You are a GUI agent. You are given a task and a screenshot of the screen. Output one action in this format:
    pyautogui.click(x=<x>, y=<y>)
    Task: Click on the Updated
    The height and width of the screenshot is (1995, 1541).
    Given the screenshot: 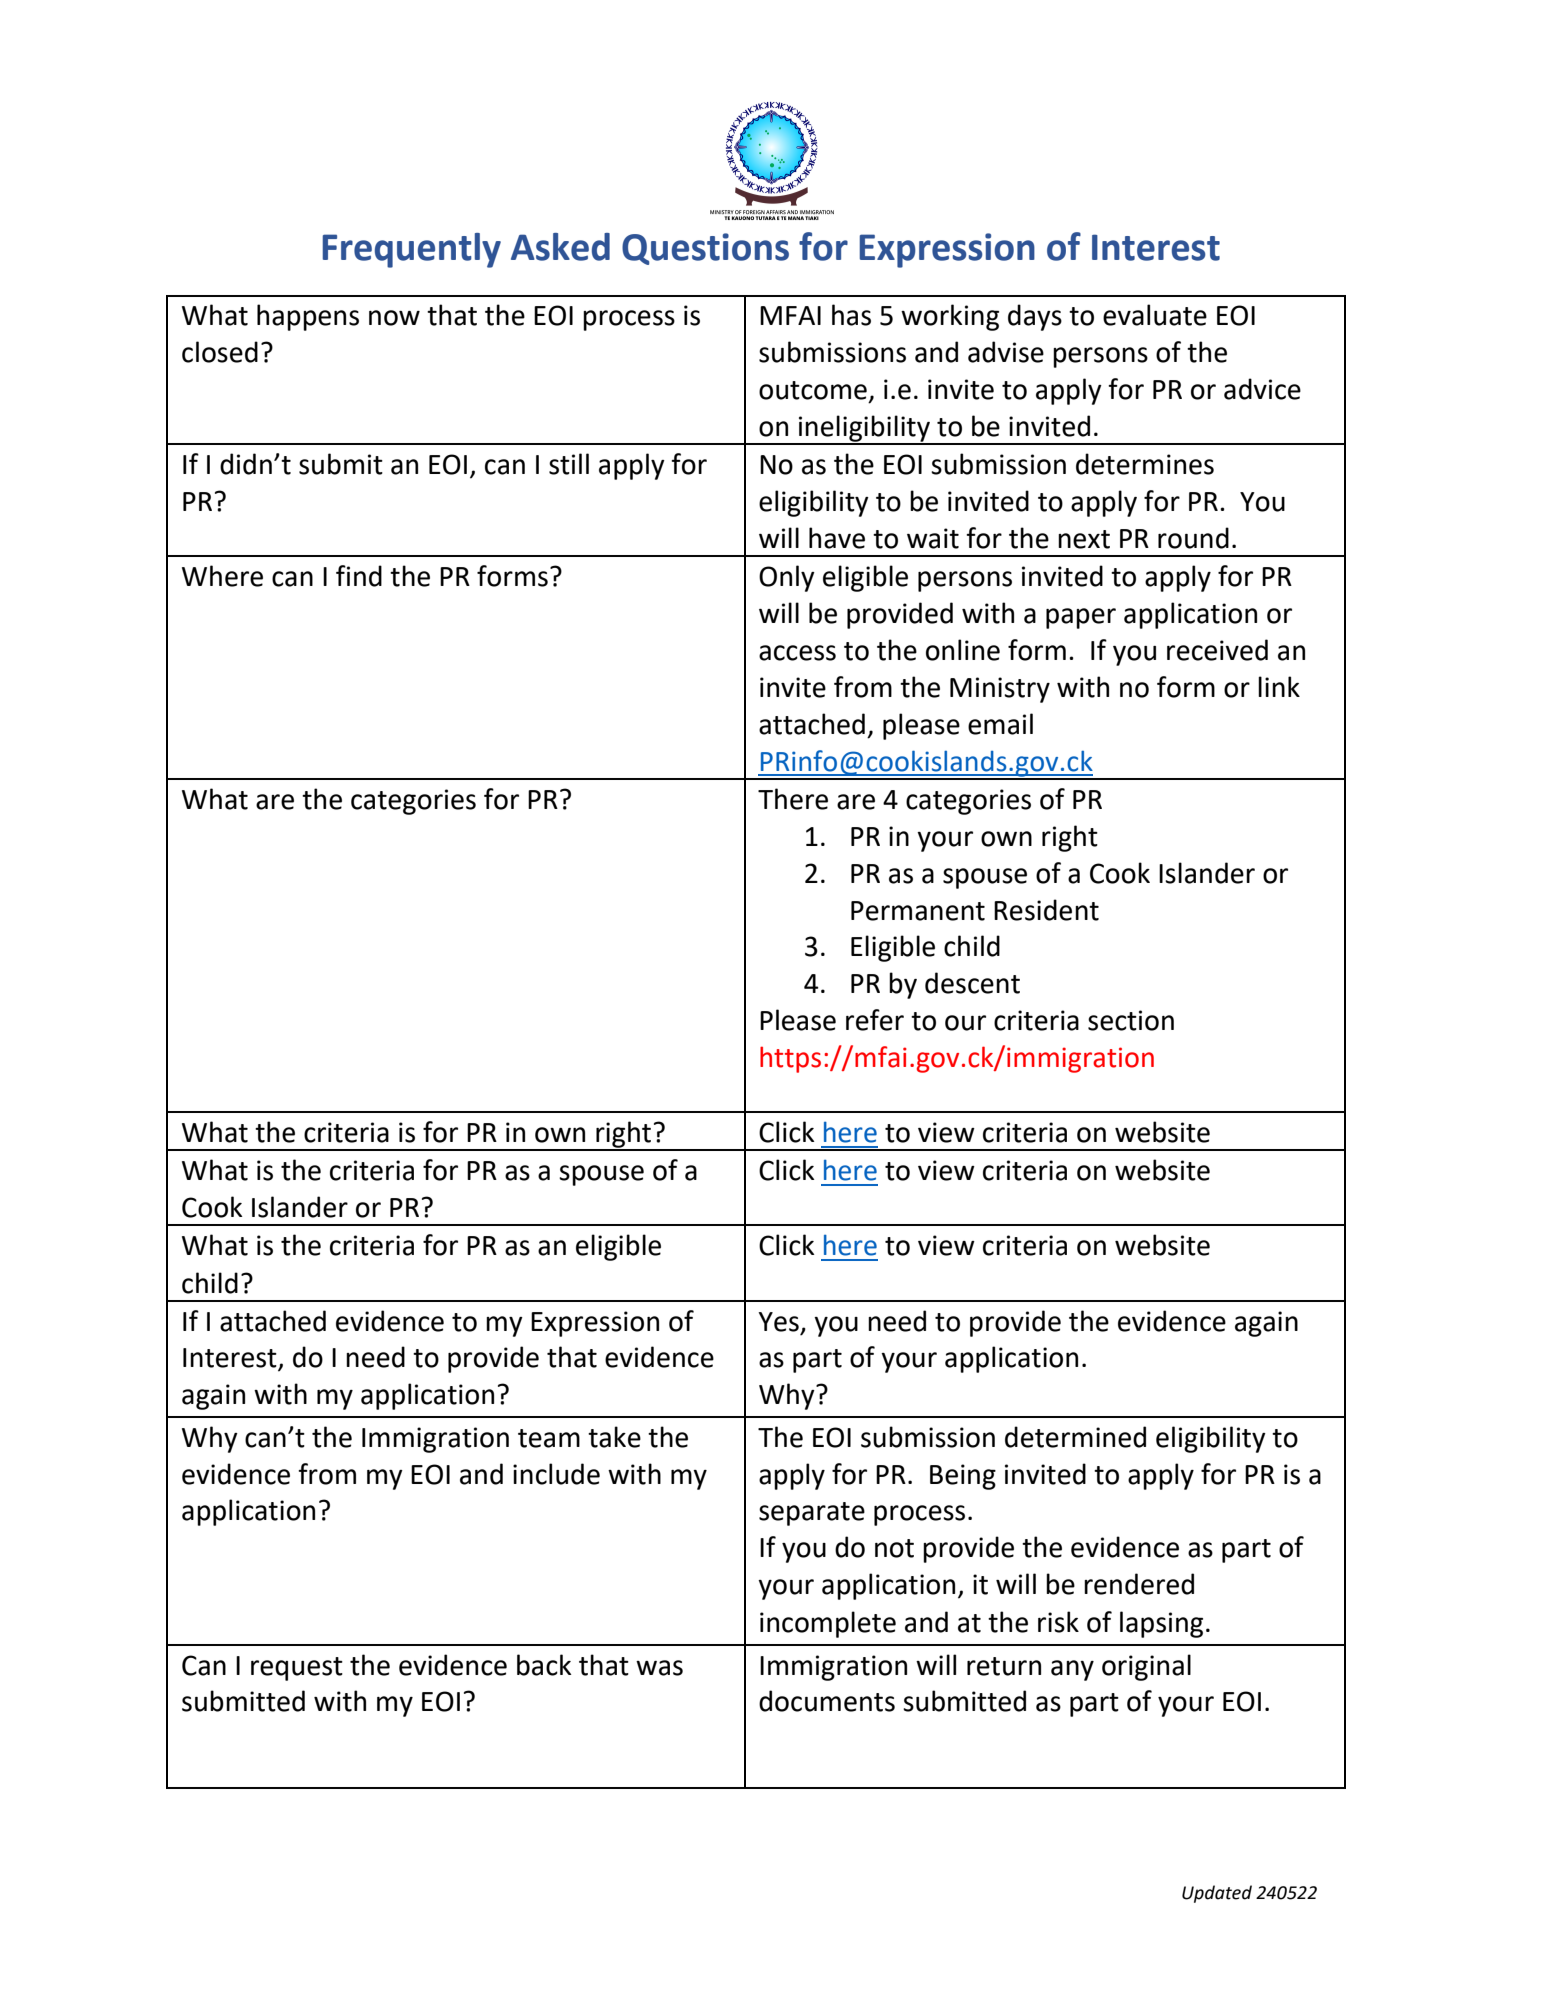 What is the action you would take?
    pyautogui.click(x=1217, y=1894)
